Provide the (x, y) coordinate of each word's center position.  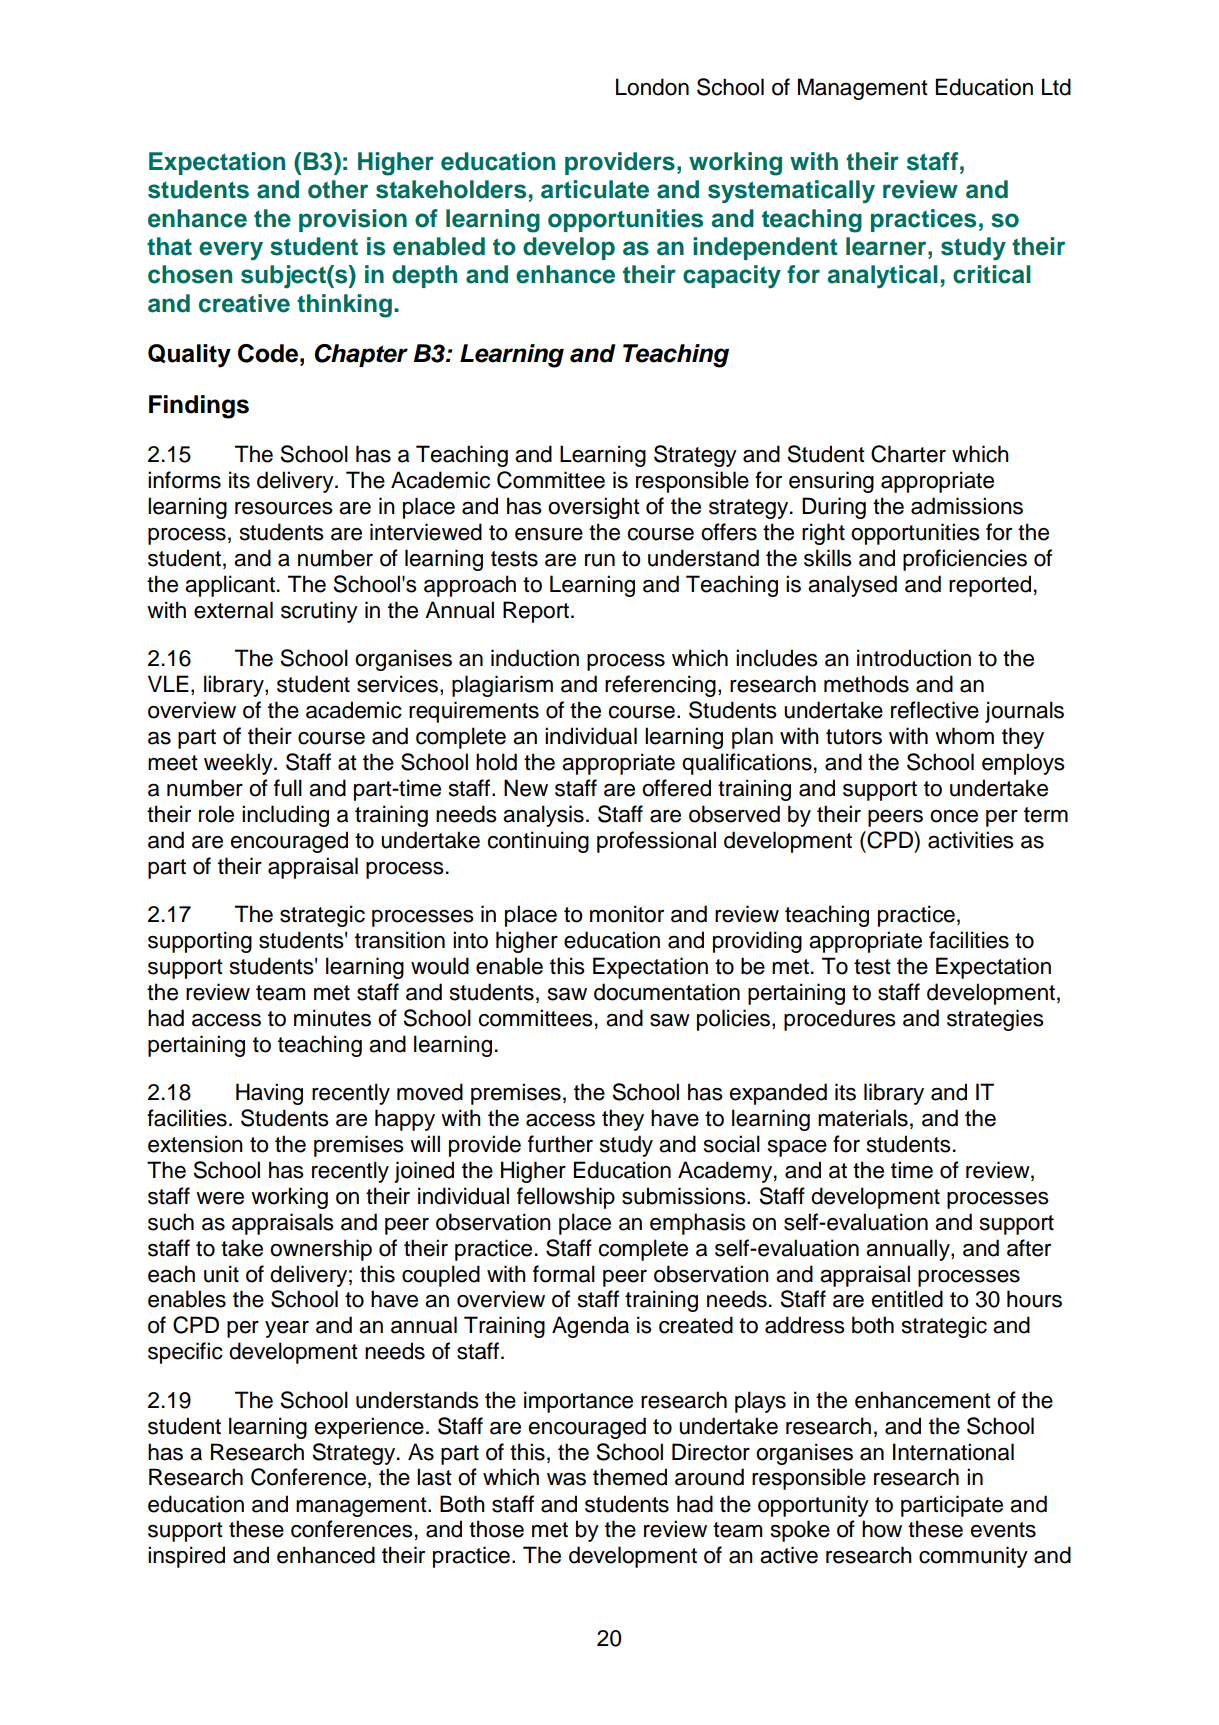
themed (630, 1477)
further (560, 1144)
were (220, 1198)
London (652, 87)
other (338, 189)
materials (863, 1118)
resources (284, 508)
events (1003, 1530)
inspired (186, 1557)
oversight (594, 508)
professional (656, 842)
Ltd (1056, 87)
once (954, 816)
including (285, 816)
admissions (967, 506)
